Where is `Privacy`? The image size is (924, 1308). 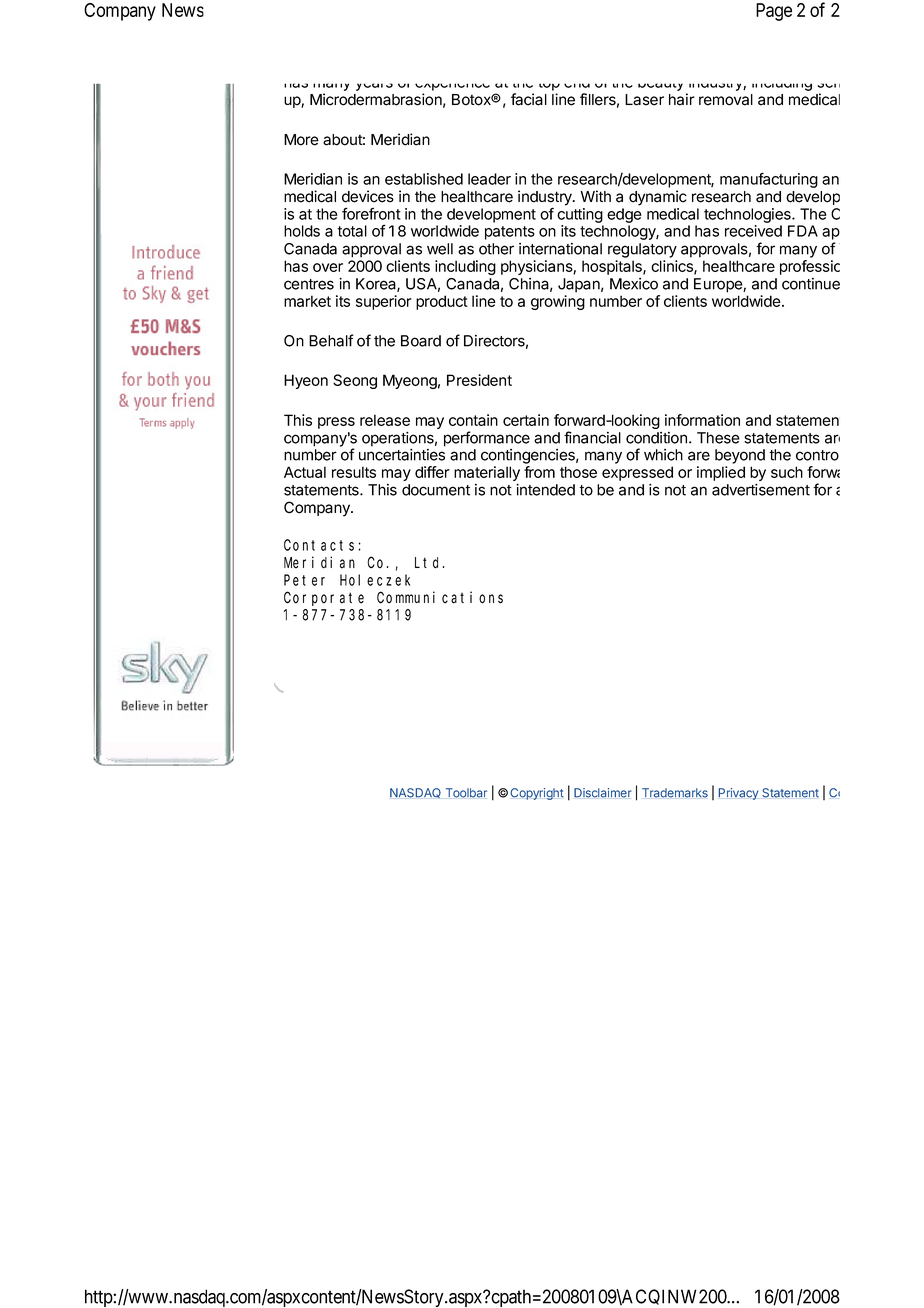 Privacy is located at coordinates (738, 794).
